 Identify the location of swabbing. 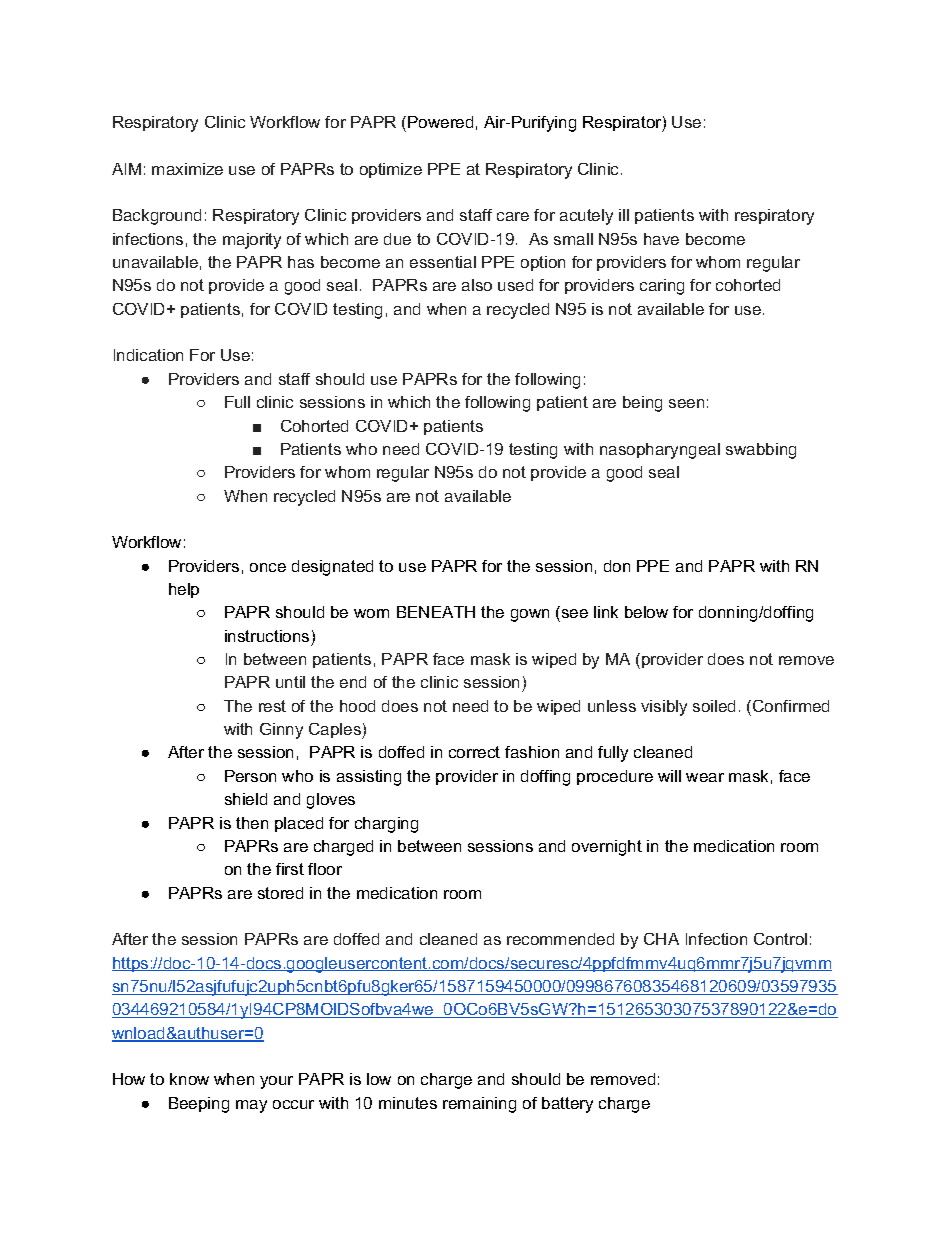
(761, 451).
